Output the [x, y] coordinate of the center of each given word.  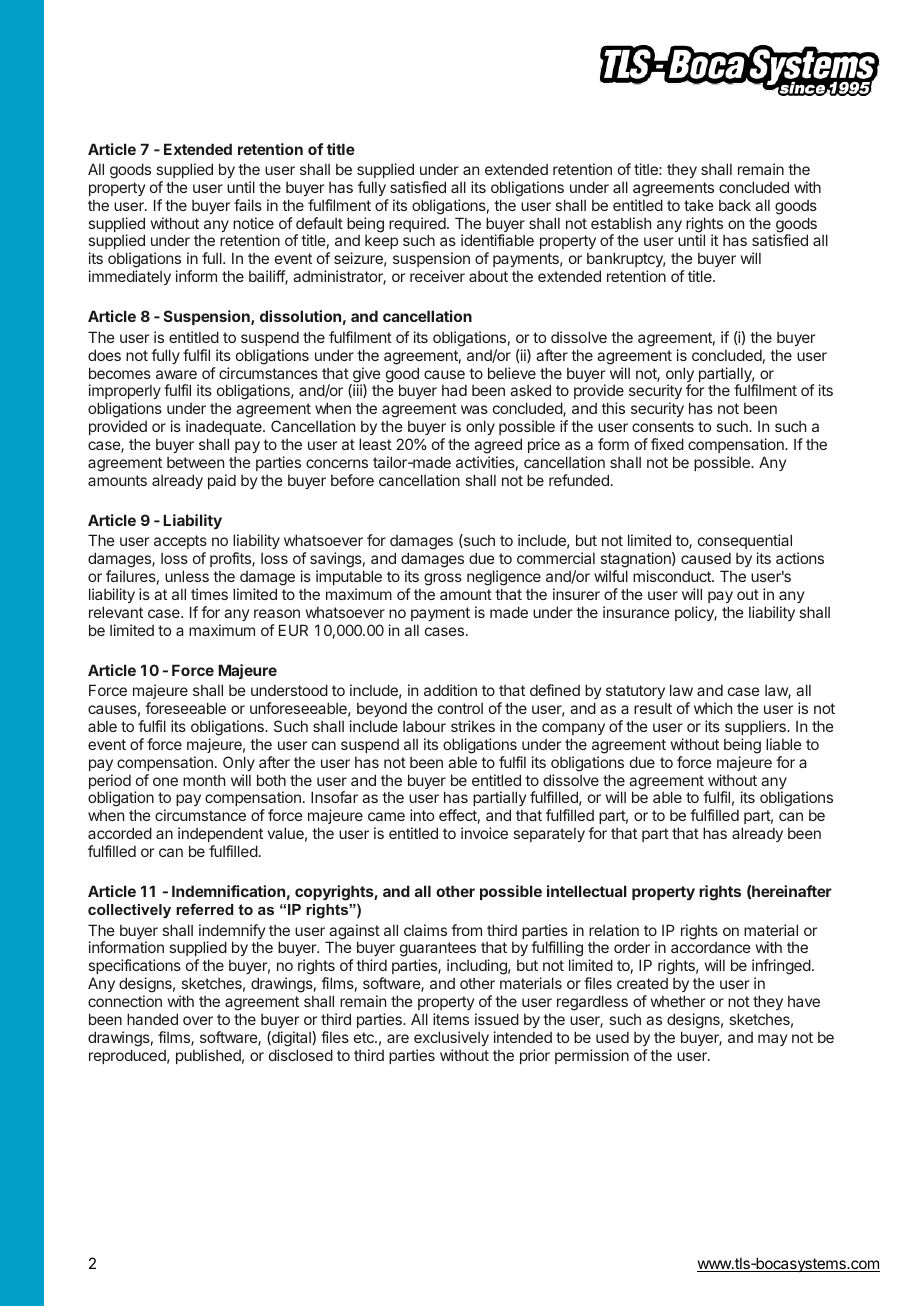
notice [253, 223]
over [198, 1020]
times [209, 594]
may [772, 1040]
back [735, 205]
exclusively [451, 1038]
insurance [636, 612]
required [418, 226]
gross [443, 579]
